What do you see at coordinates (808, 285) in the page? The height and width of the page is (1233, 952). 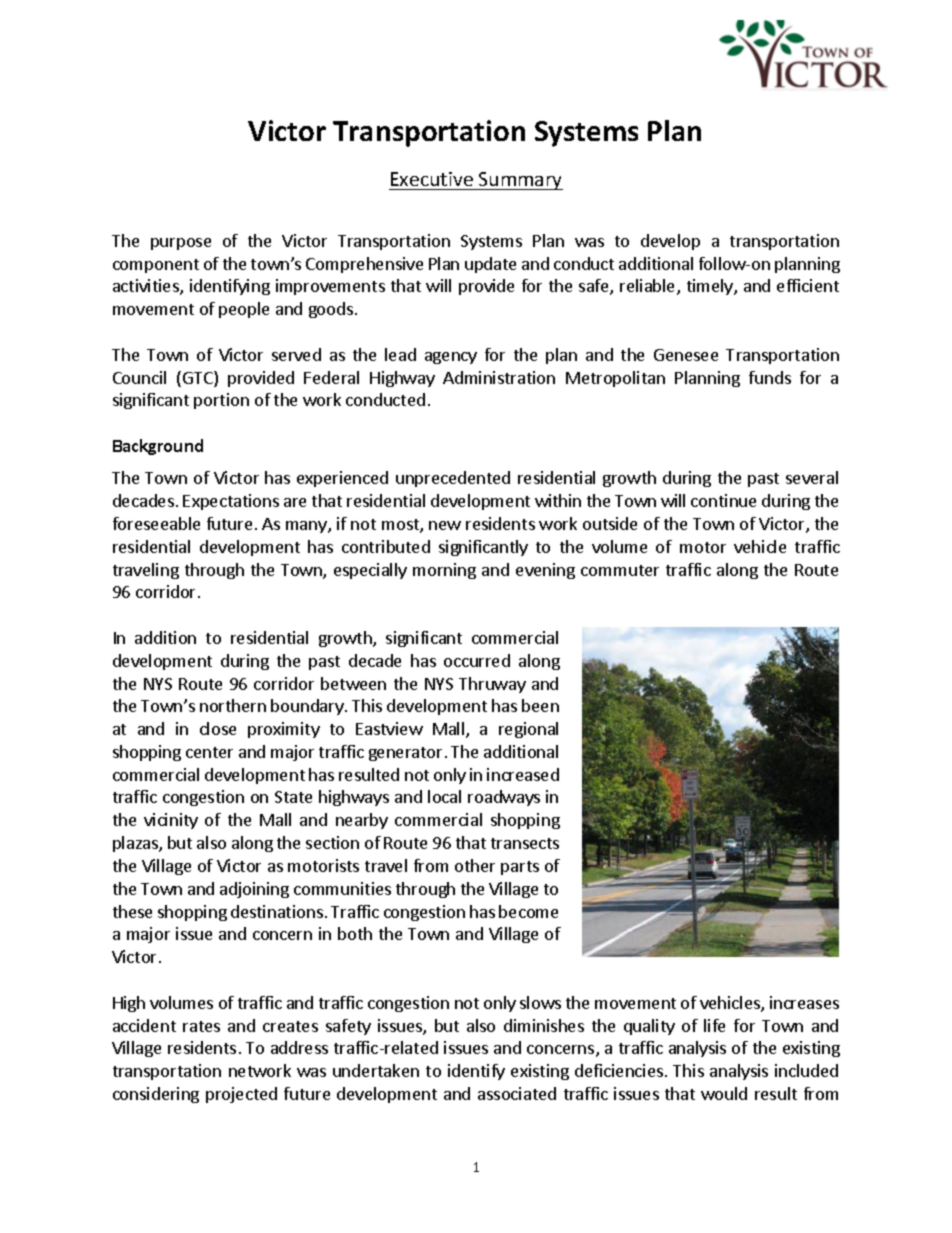 I see `efficient` at bounding box center [808, 285].
